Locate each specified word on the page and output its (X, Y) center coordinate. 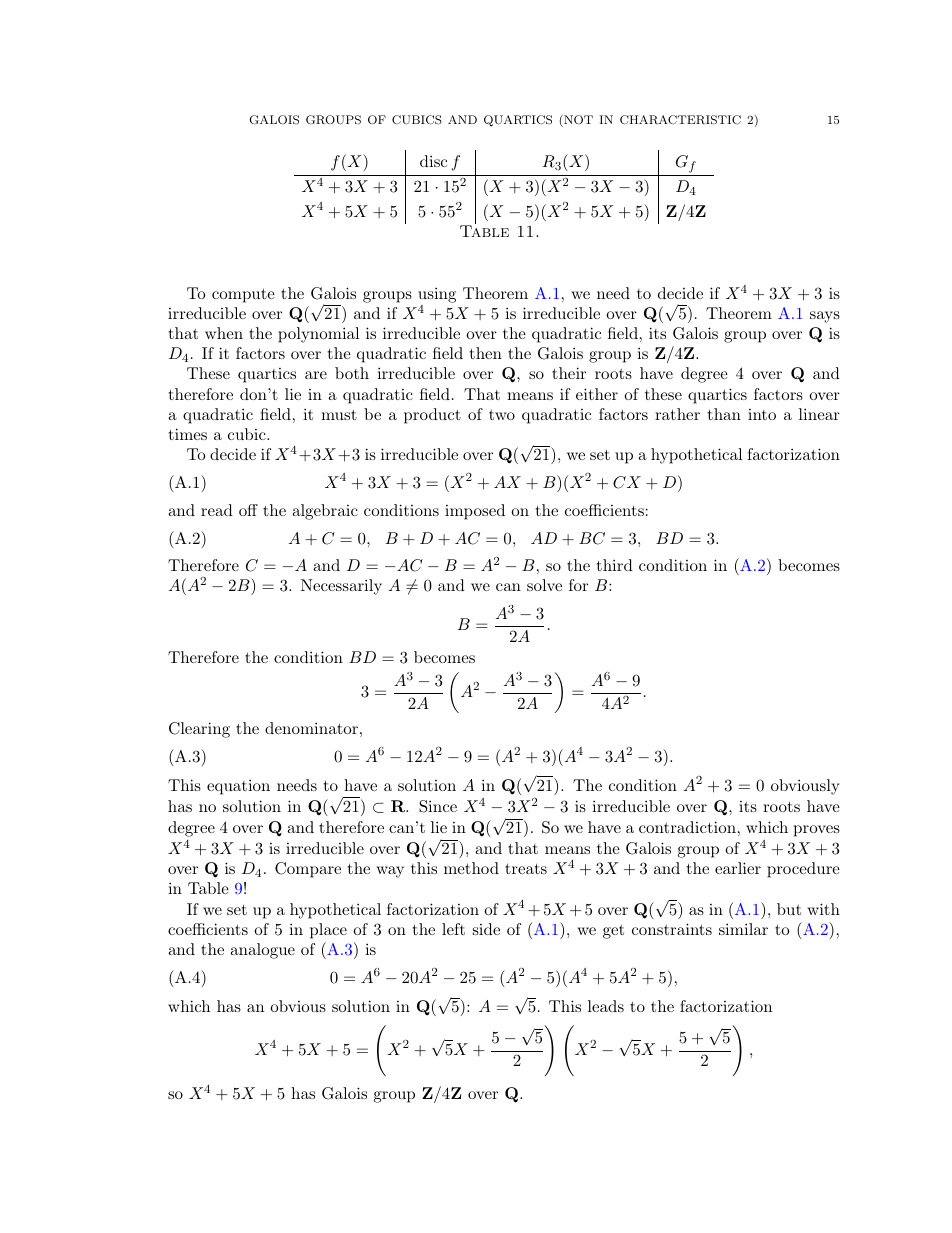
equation (238, 787)
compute (243, 295)
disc (433, 161)
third (615, 565)
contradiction (687, 827)
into (762, 414)
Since (438, 806)
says (825, 317)
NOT (577, 121)
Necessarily (341, 587)
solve (544, 585)
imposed (475, 512)
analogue (262, 951)
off (248, 510)
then (486, 353)
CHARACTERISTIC (680, 120)
